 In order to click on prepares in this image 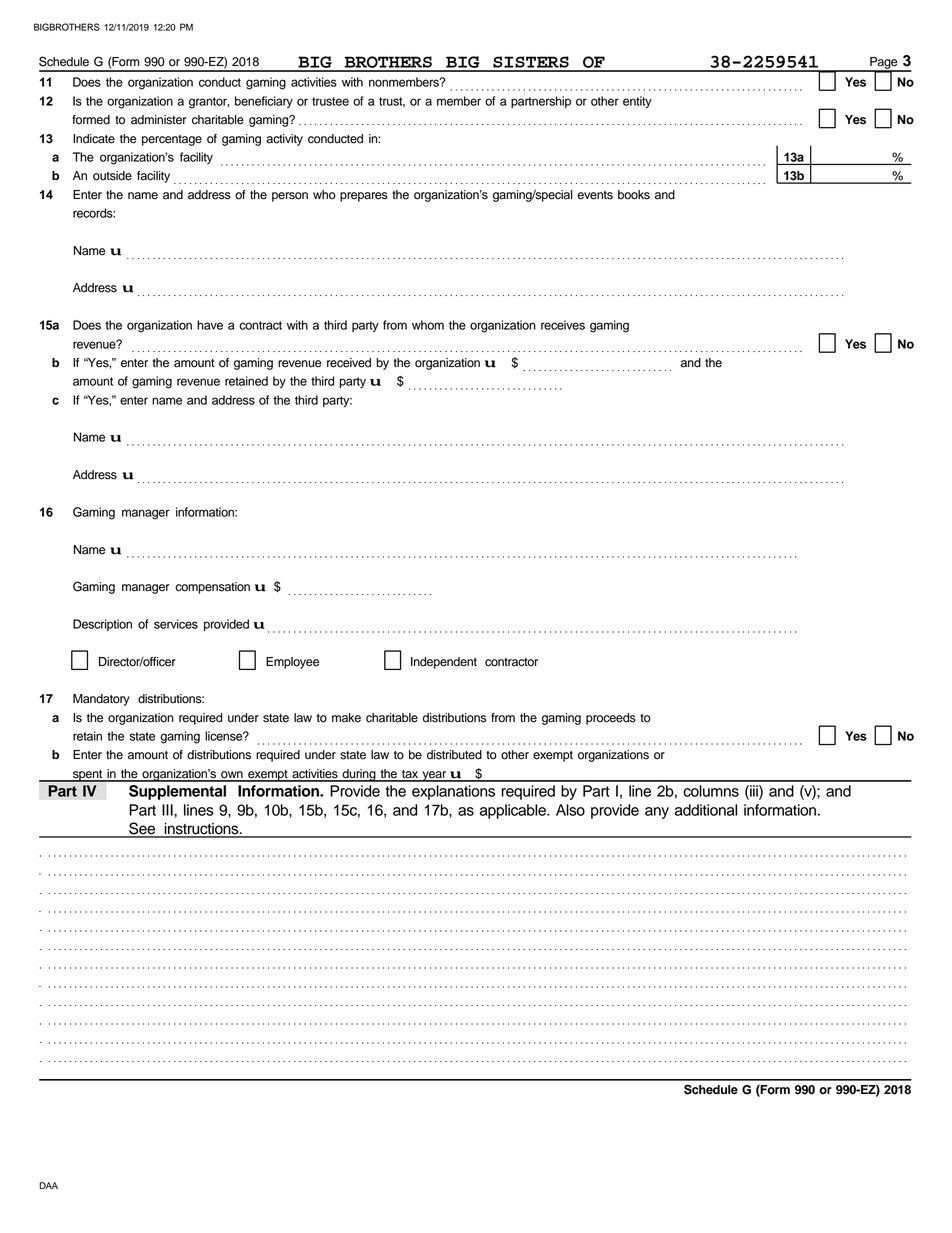, I will do `click(364, 197)`.
